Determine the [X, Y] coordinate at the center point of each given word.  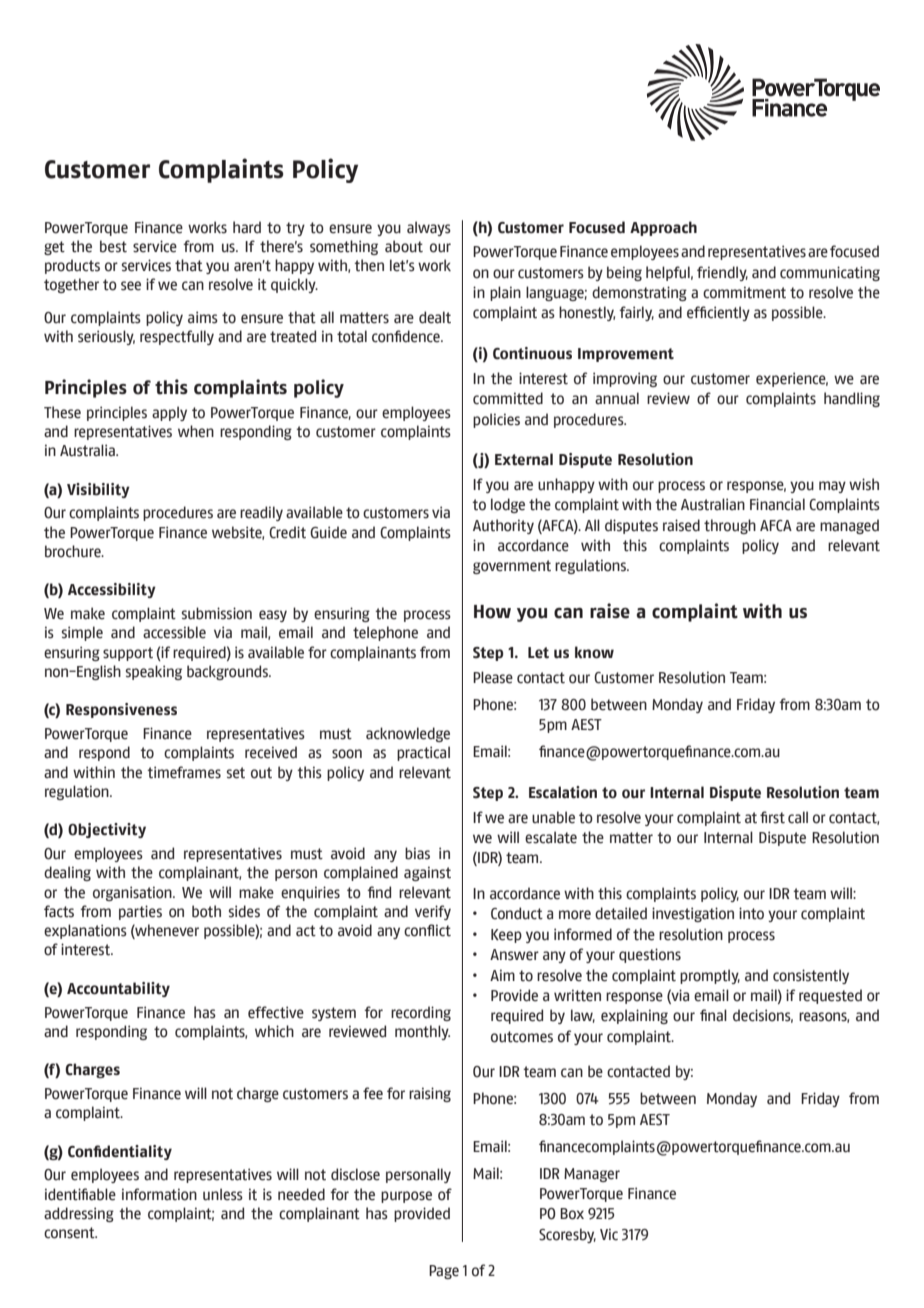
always [429, 228]
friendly [722, 273]
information [159, 1194]
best [113, 246]
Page [444, 1272]
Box [572, 1214]
